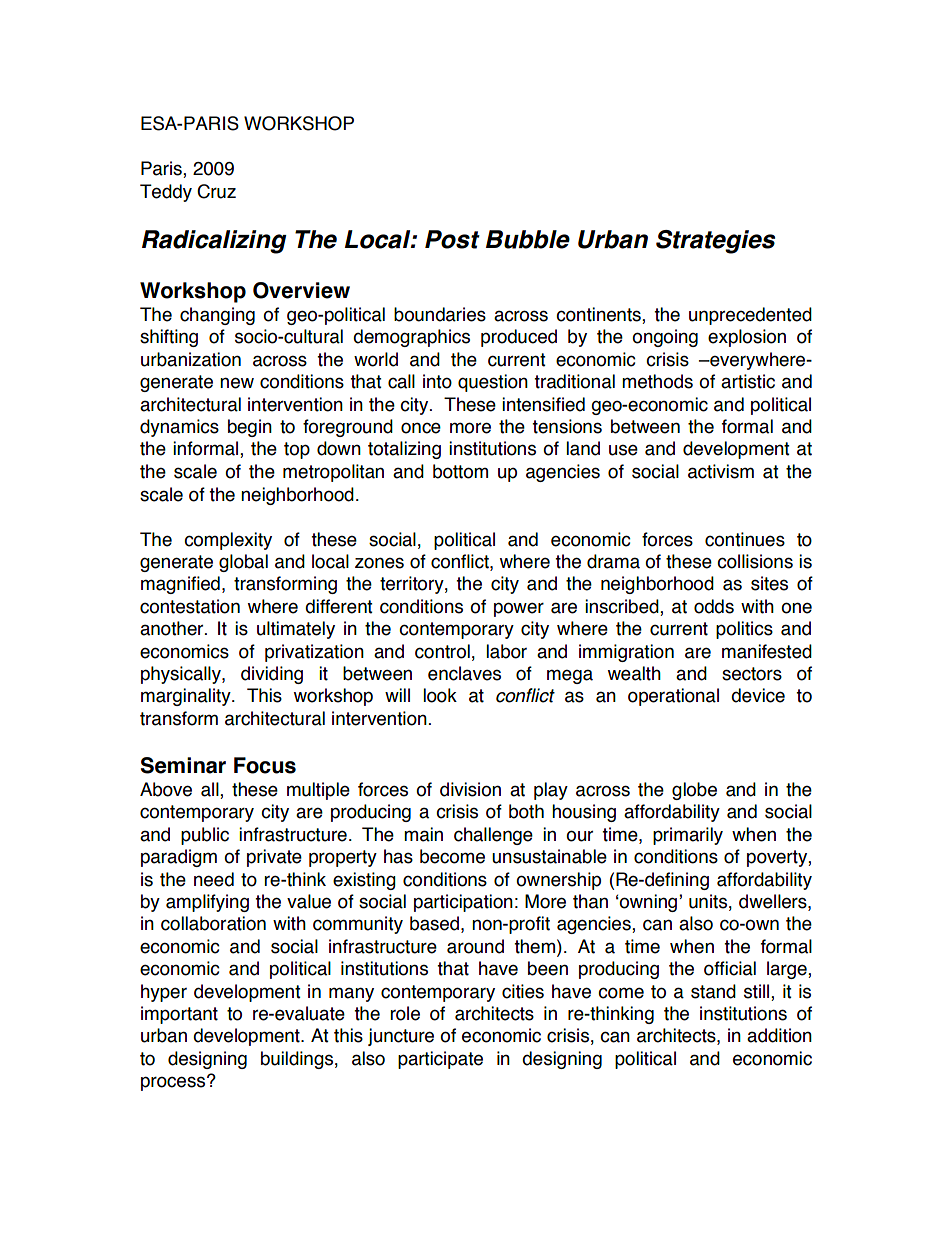 The image size is (952, 1233). Describe the element at coordinates (519, 609) in the screenshot. I see `power` at that location.
